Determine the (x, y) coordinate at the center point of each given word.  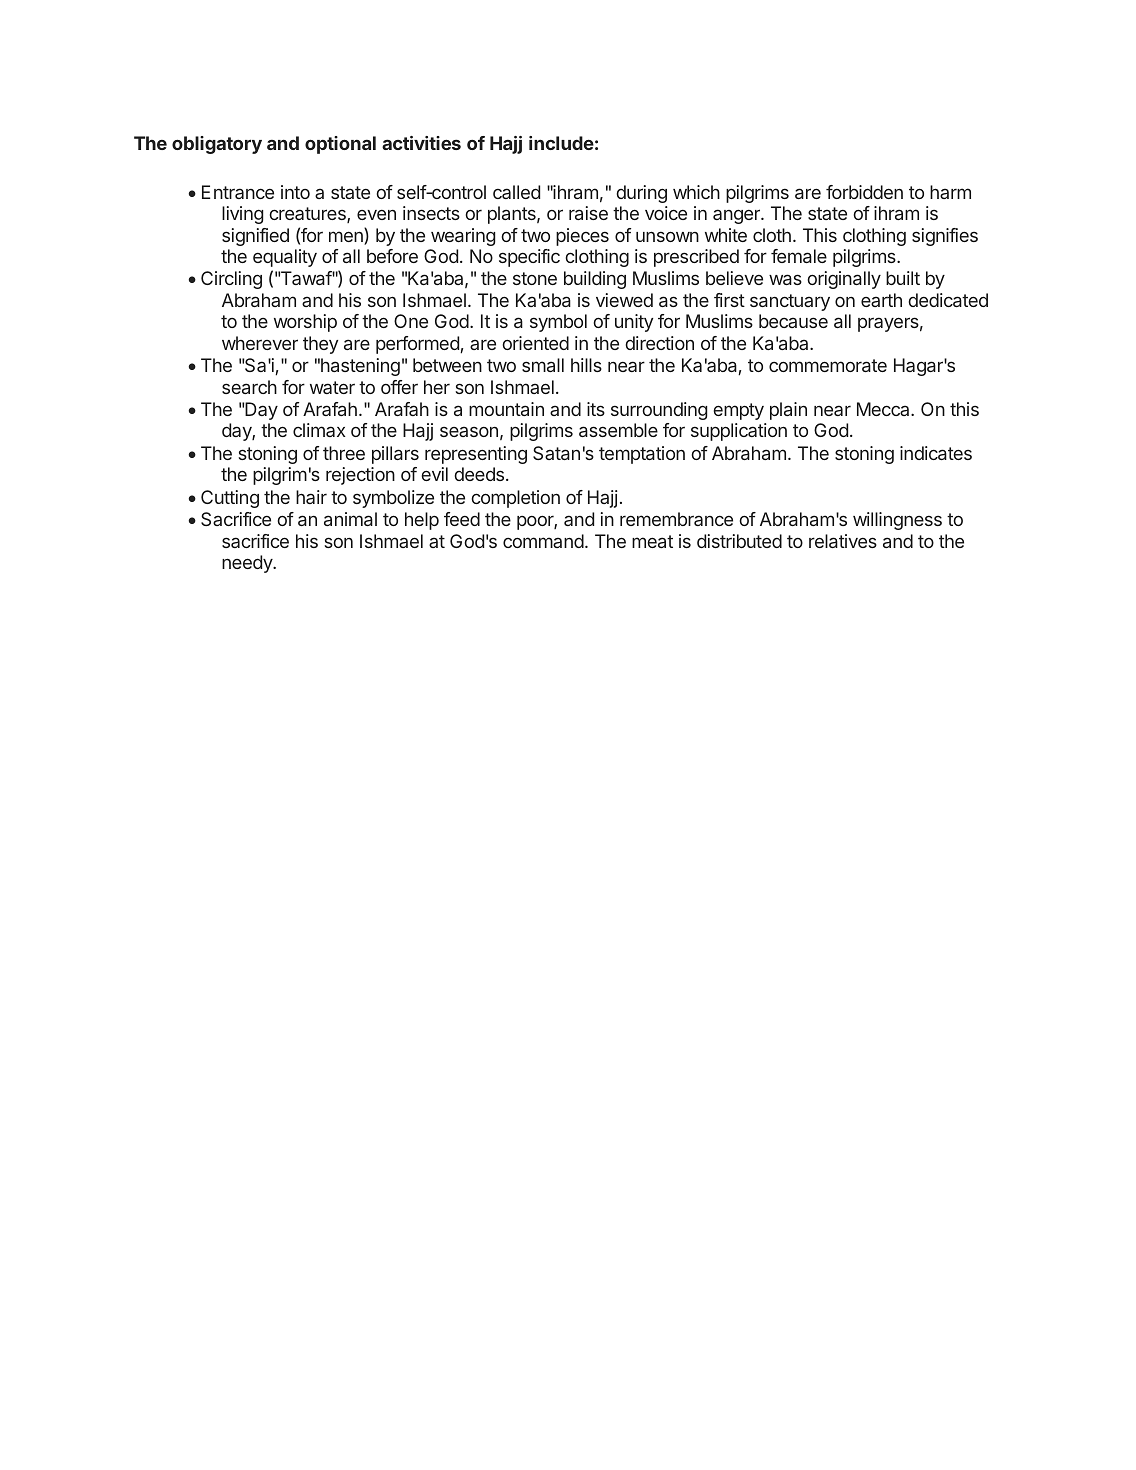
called (516, 192)
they (320, 345)
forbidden (864, 192)
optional (340, 145)
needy (248, 564)
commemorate (828, 365)
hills (586, 365)
